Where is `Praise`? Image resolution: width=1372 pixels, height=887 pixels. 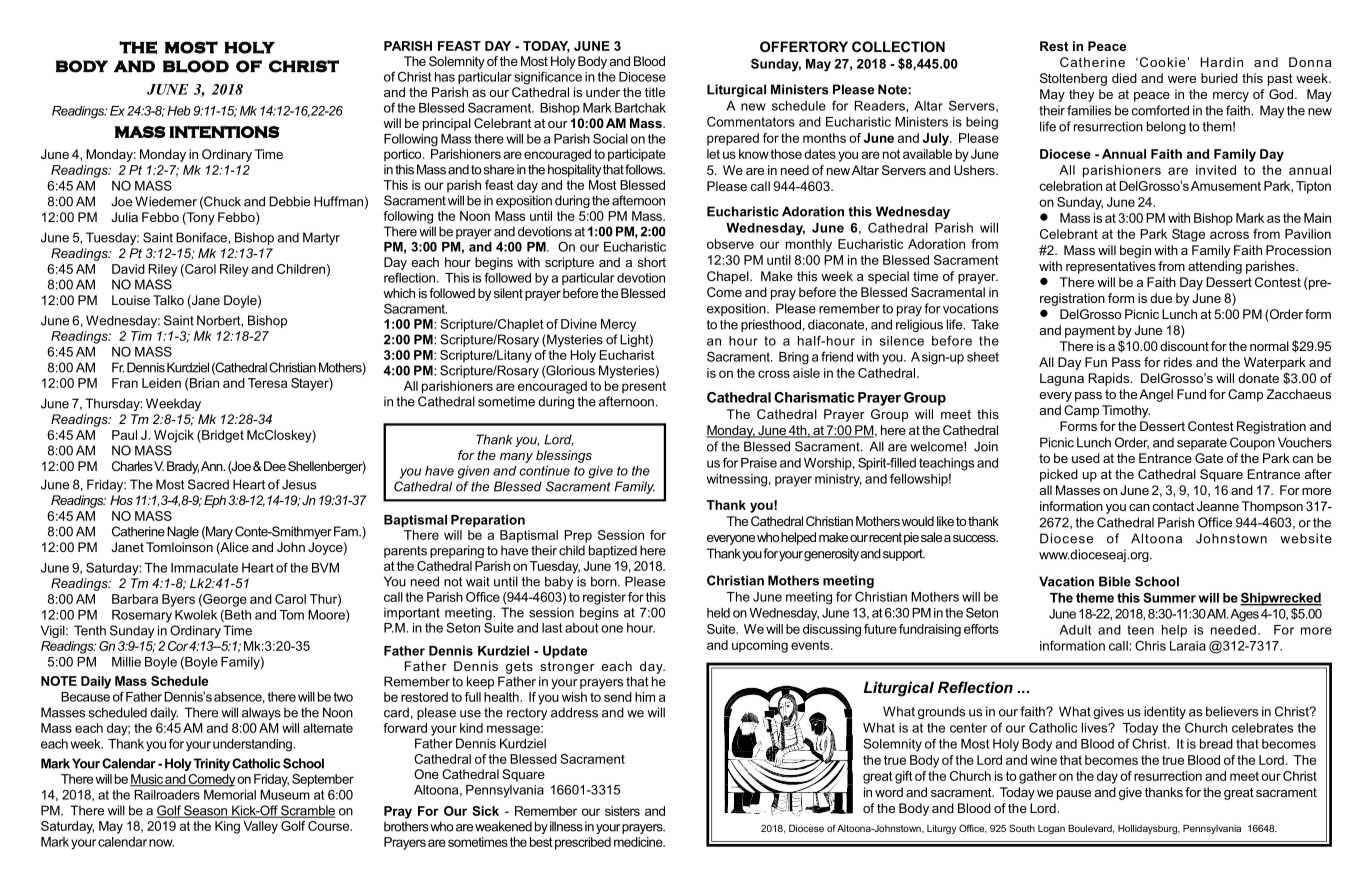
Praise is located at coordinates (759, 463).
